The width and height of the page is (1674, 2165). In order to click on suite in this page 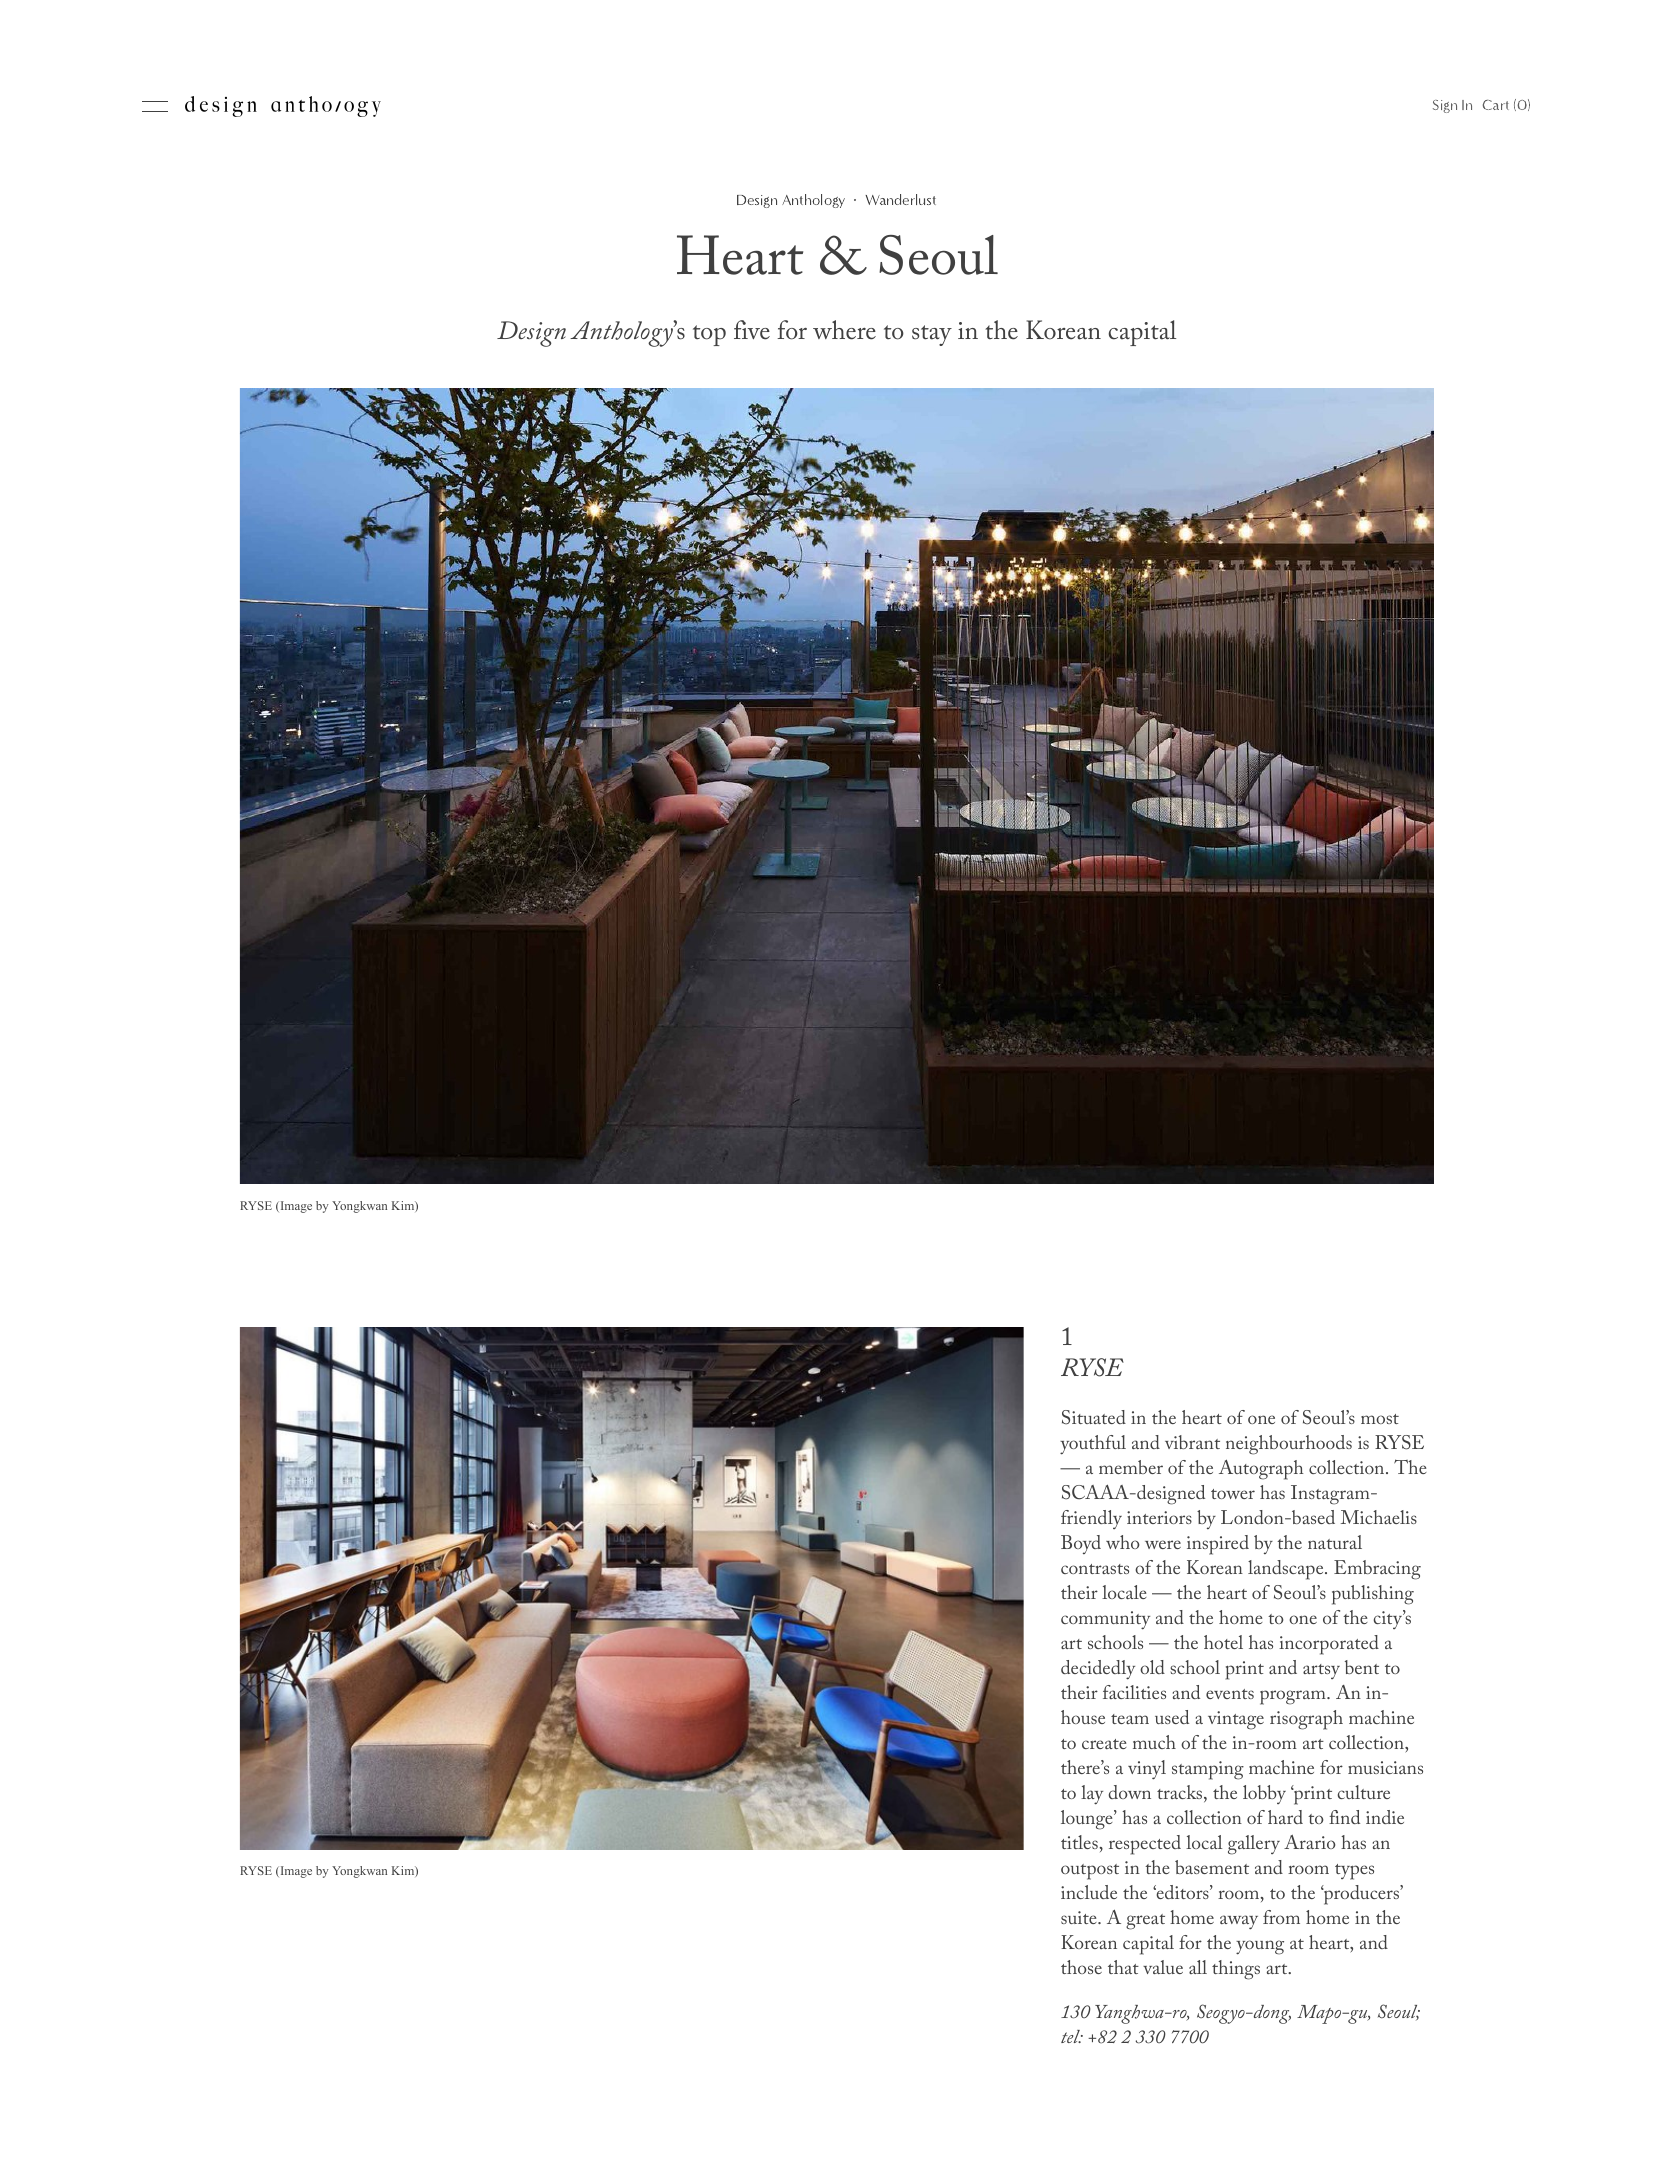, I will do `click(1080, 1917)`.
